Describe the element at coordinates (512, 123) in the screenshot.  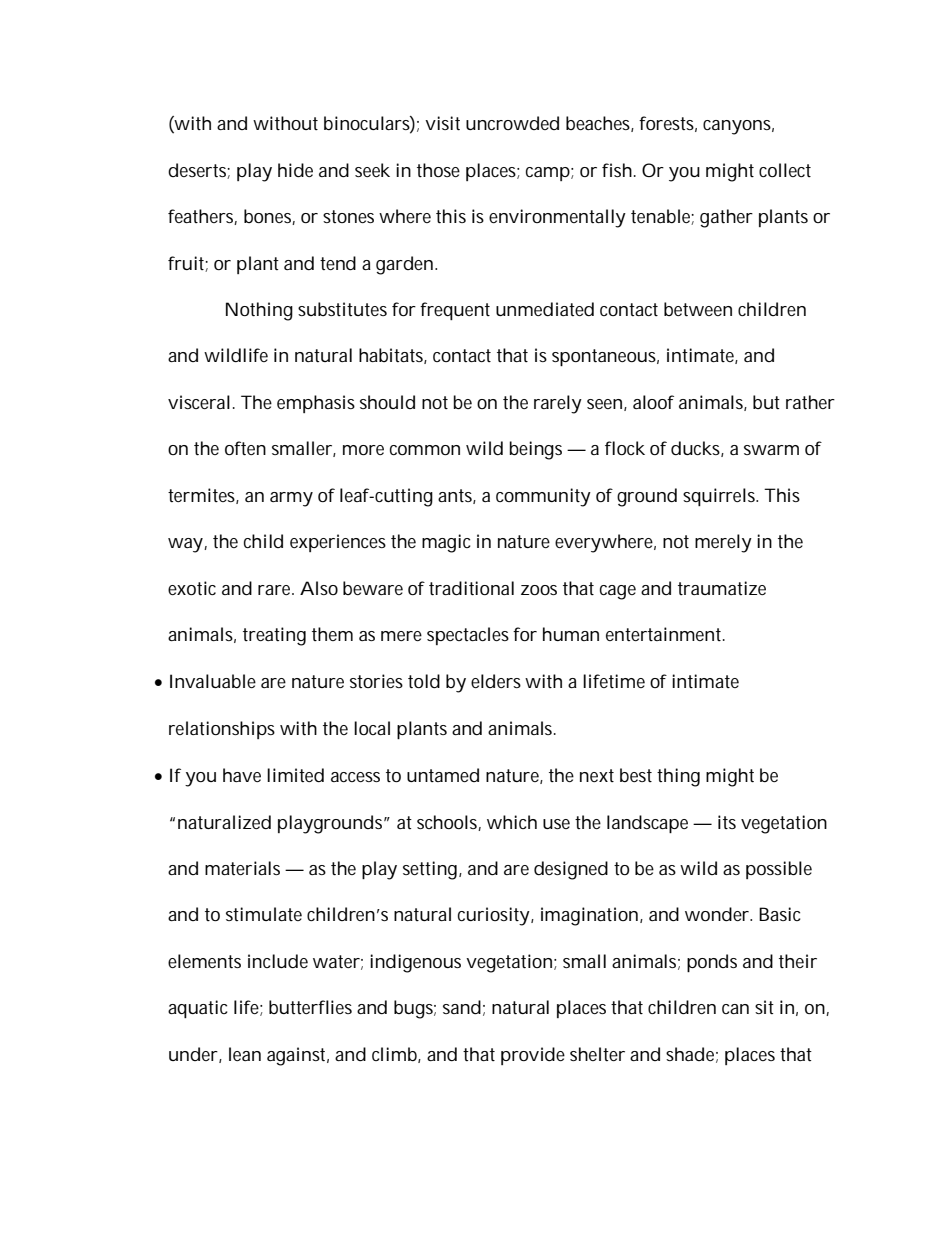
I see `uncrowded` at that location.
